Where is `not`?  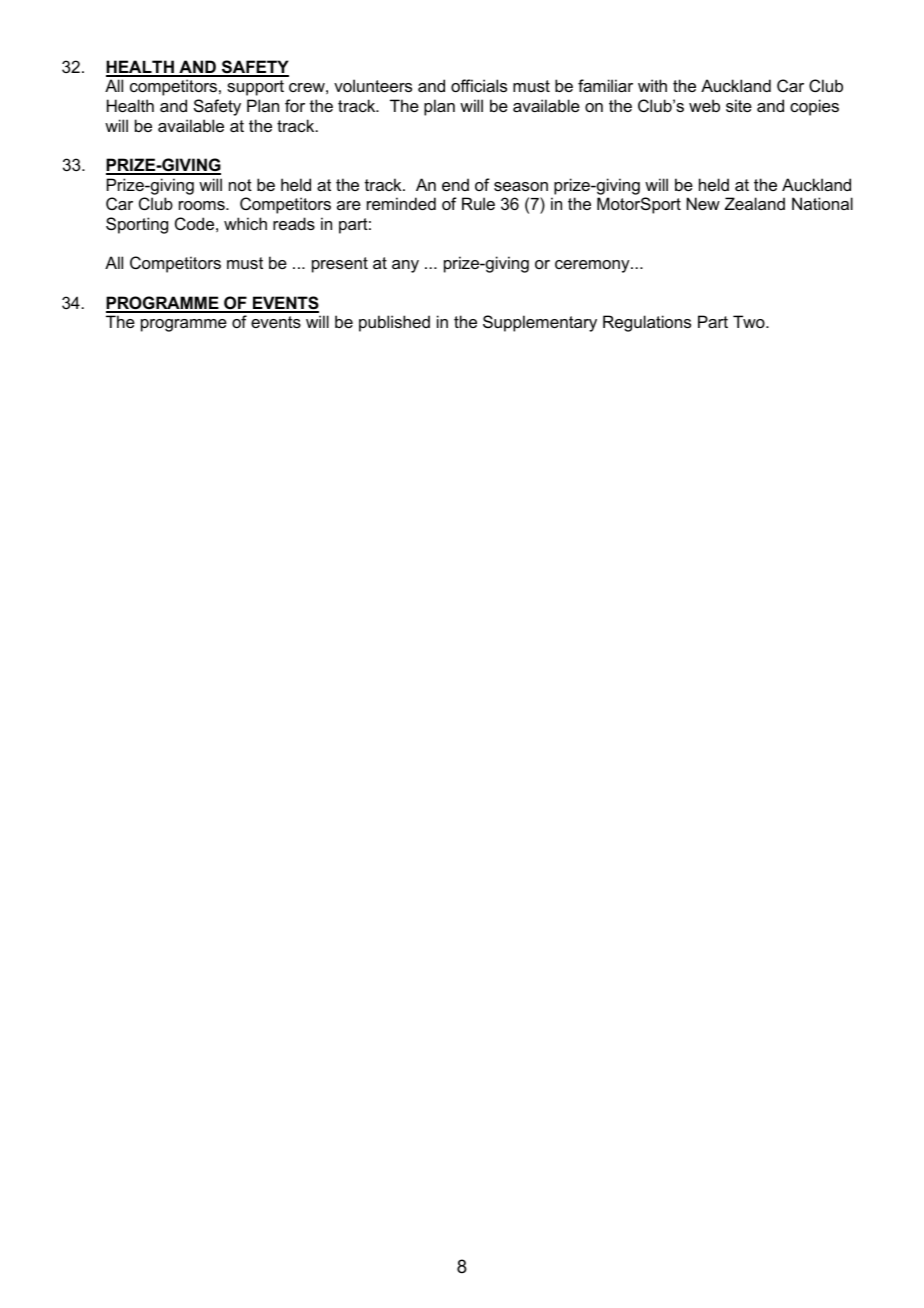 not is located at coordinates (240, 185).
